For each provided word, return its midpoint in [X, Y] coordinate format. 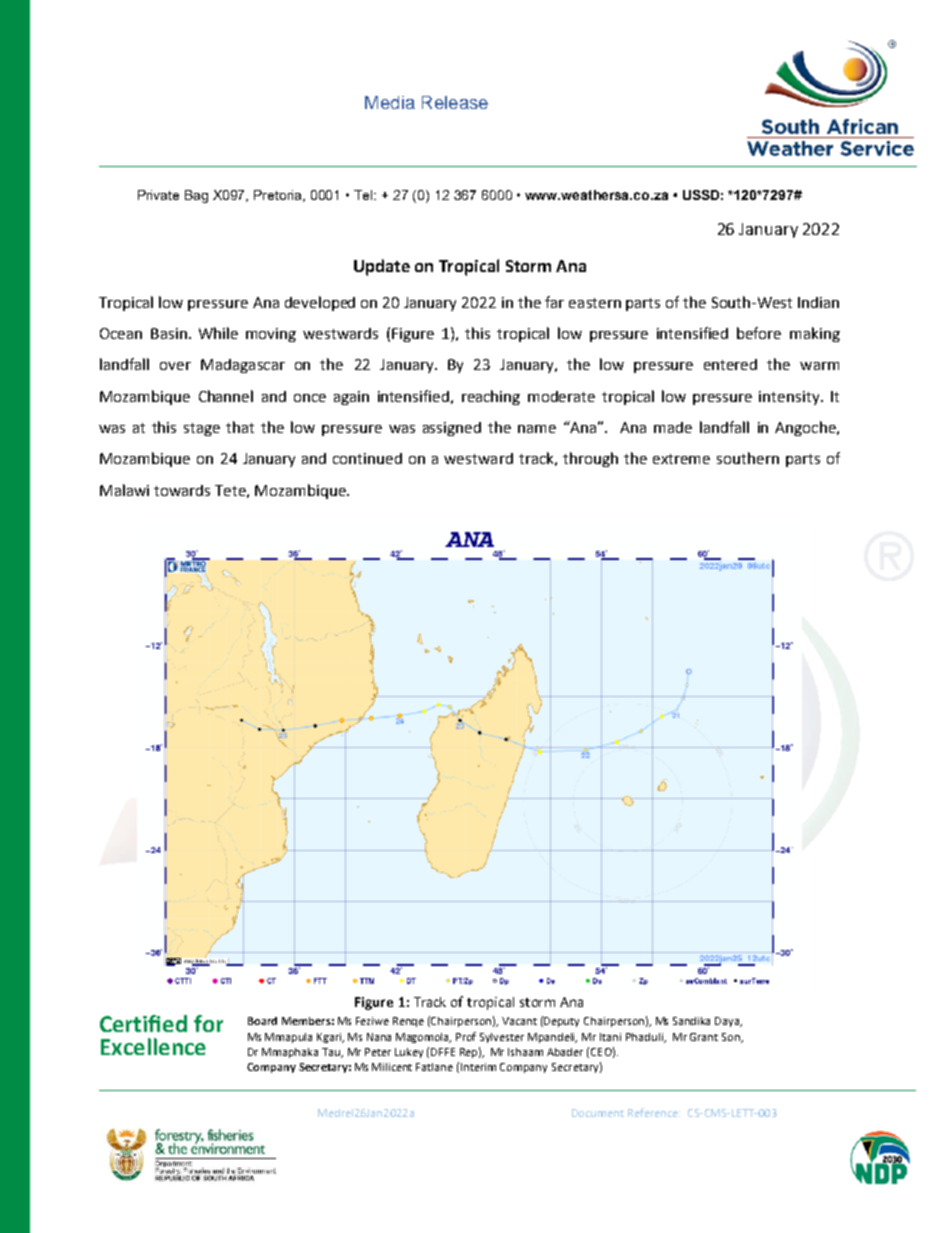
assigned [452, 429]
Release [455, 102]
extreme [681, 459]
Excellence [153, 1046]
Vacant [519, 1021]
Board [262, 1021]
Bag [196, 196]
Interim [478, 1067]
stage [202, 429]
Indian [818, 302]
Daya [728, 1022]
